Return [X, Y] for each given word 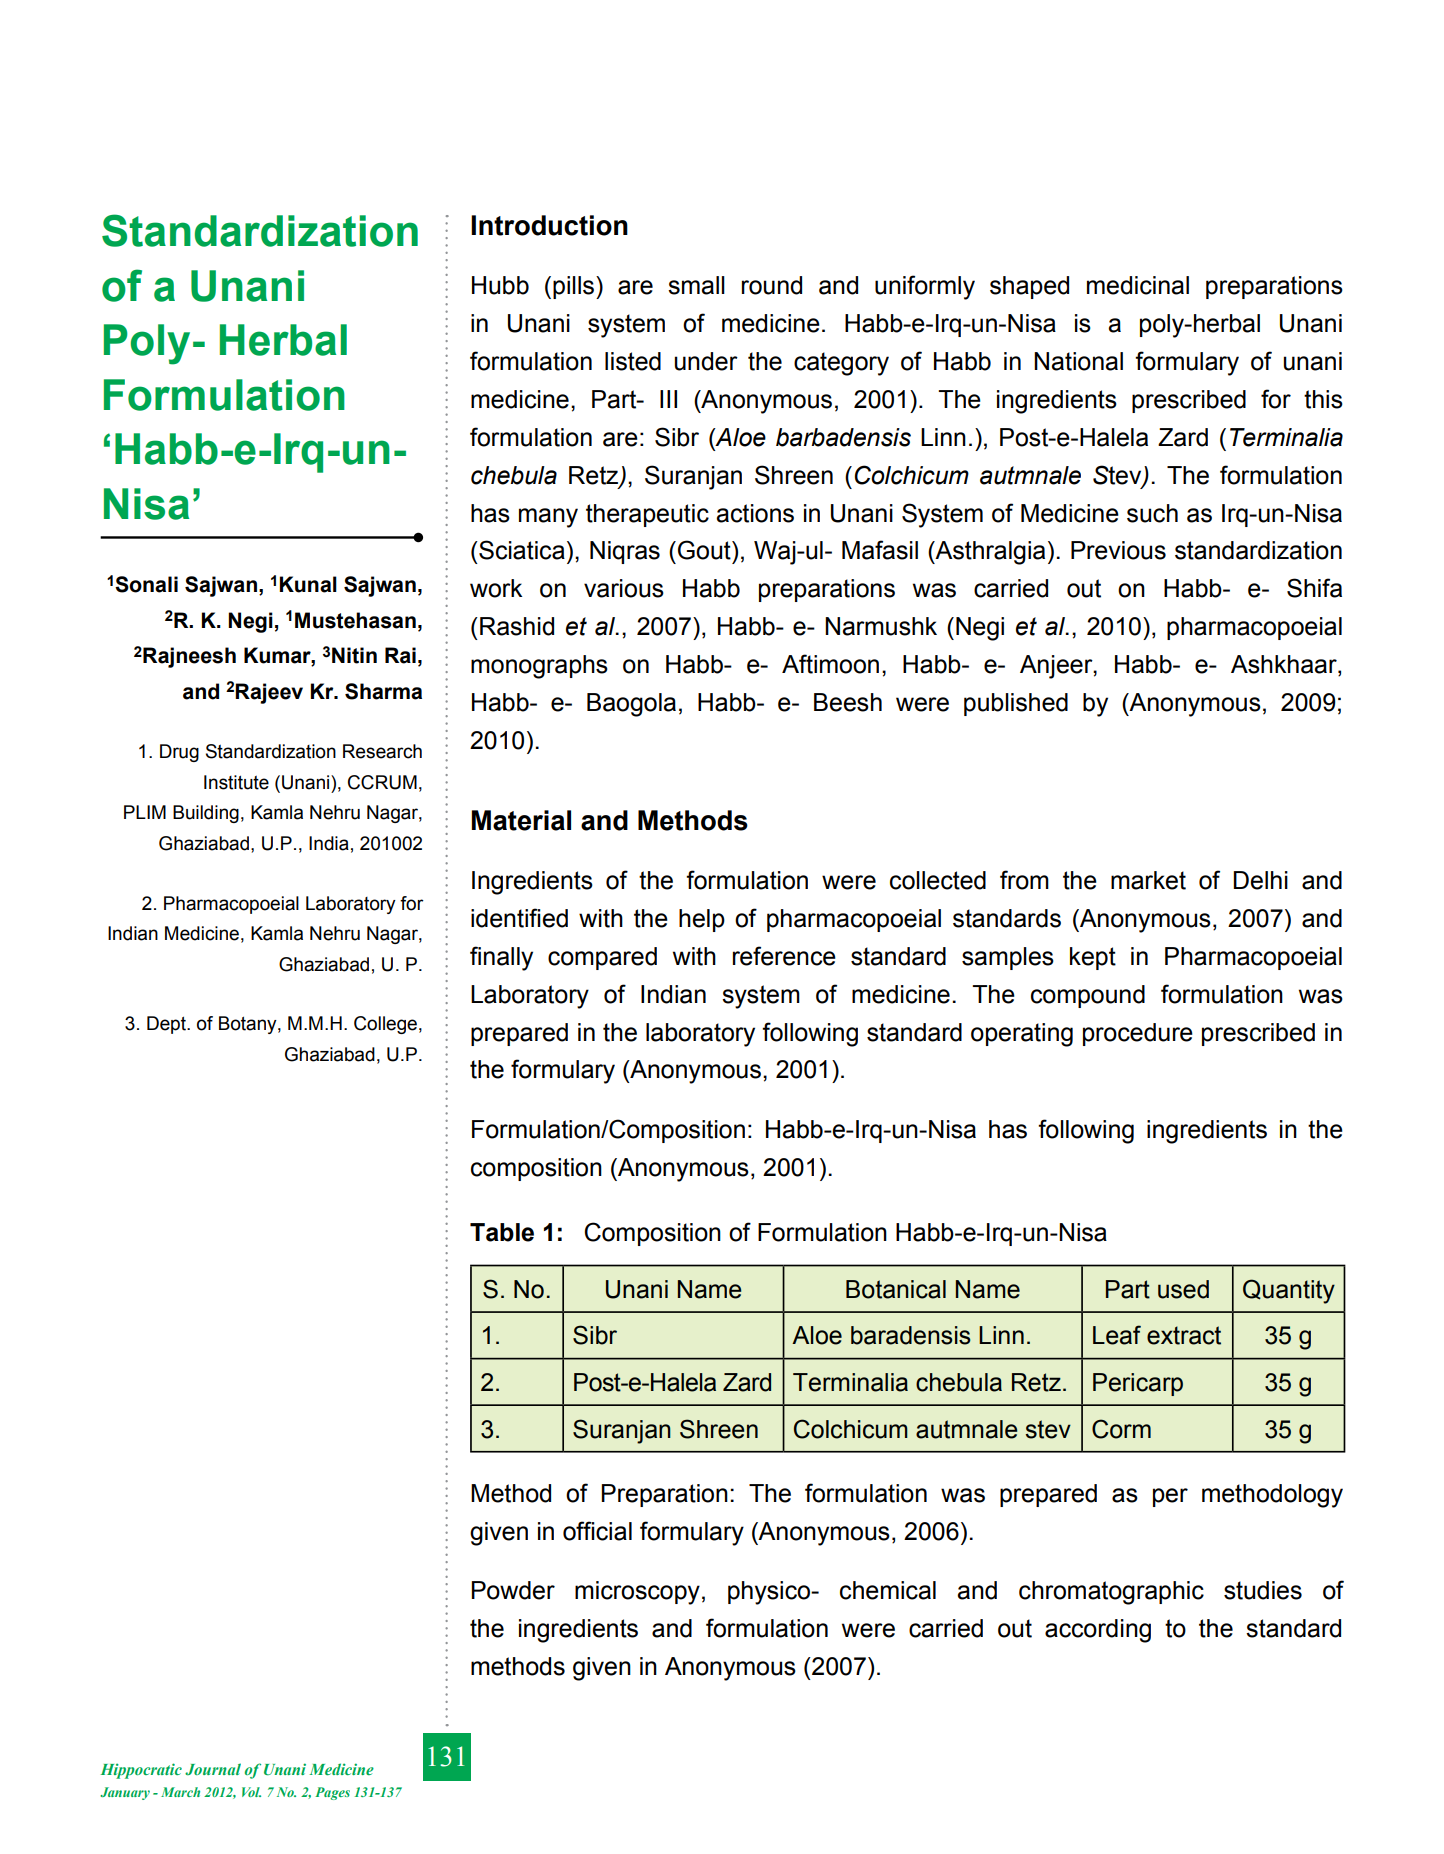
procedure [1138, 1034]
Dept [167, 1025]
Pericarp [1138, 1384]
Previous [1118, 550]
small [696, 285]
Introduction [549, 225]
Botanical [896, 1289]
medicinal [1138, 285]
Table [502, 1232]
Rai [400, 655]
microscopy [637, 1593]
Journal [213, 1769]
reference [784, 956]
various [624, 588]
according [1098, 1631]
